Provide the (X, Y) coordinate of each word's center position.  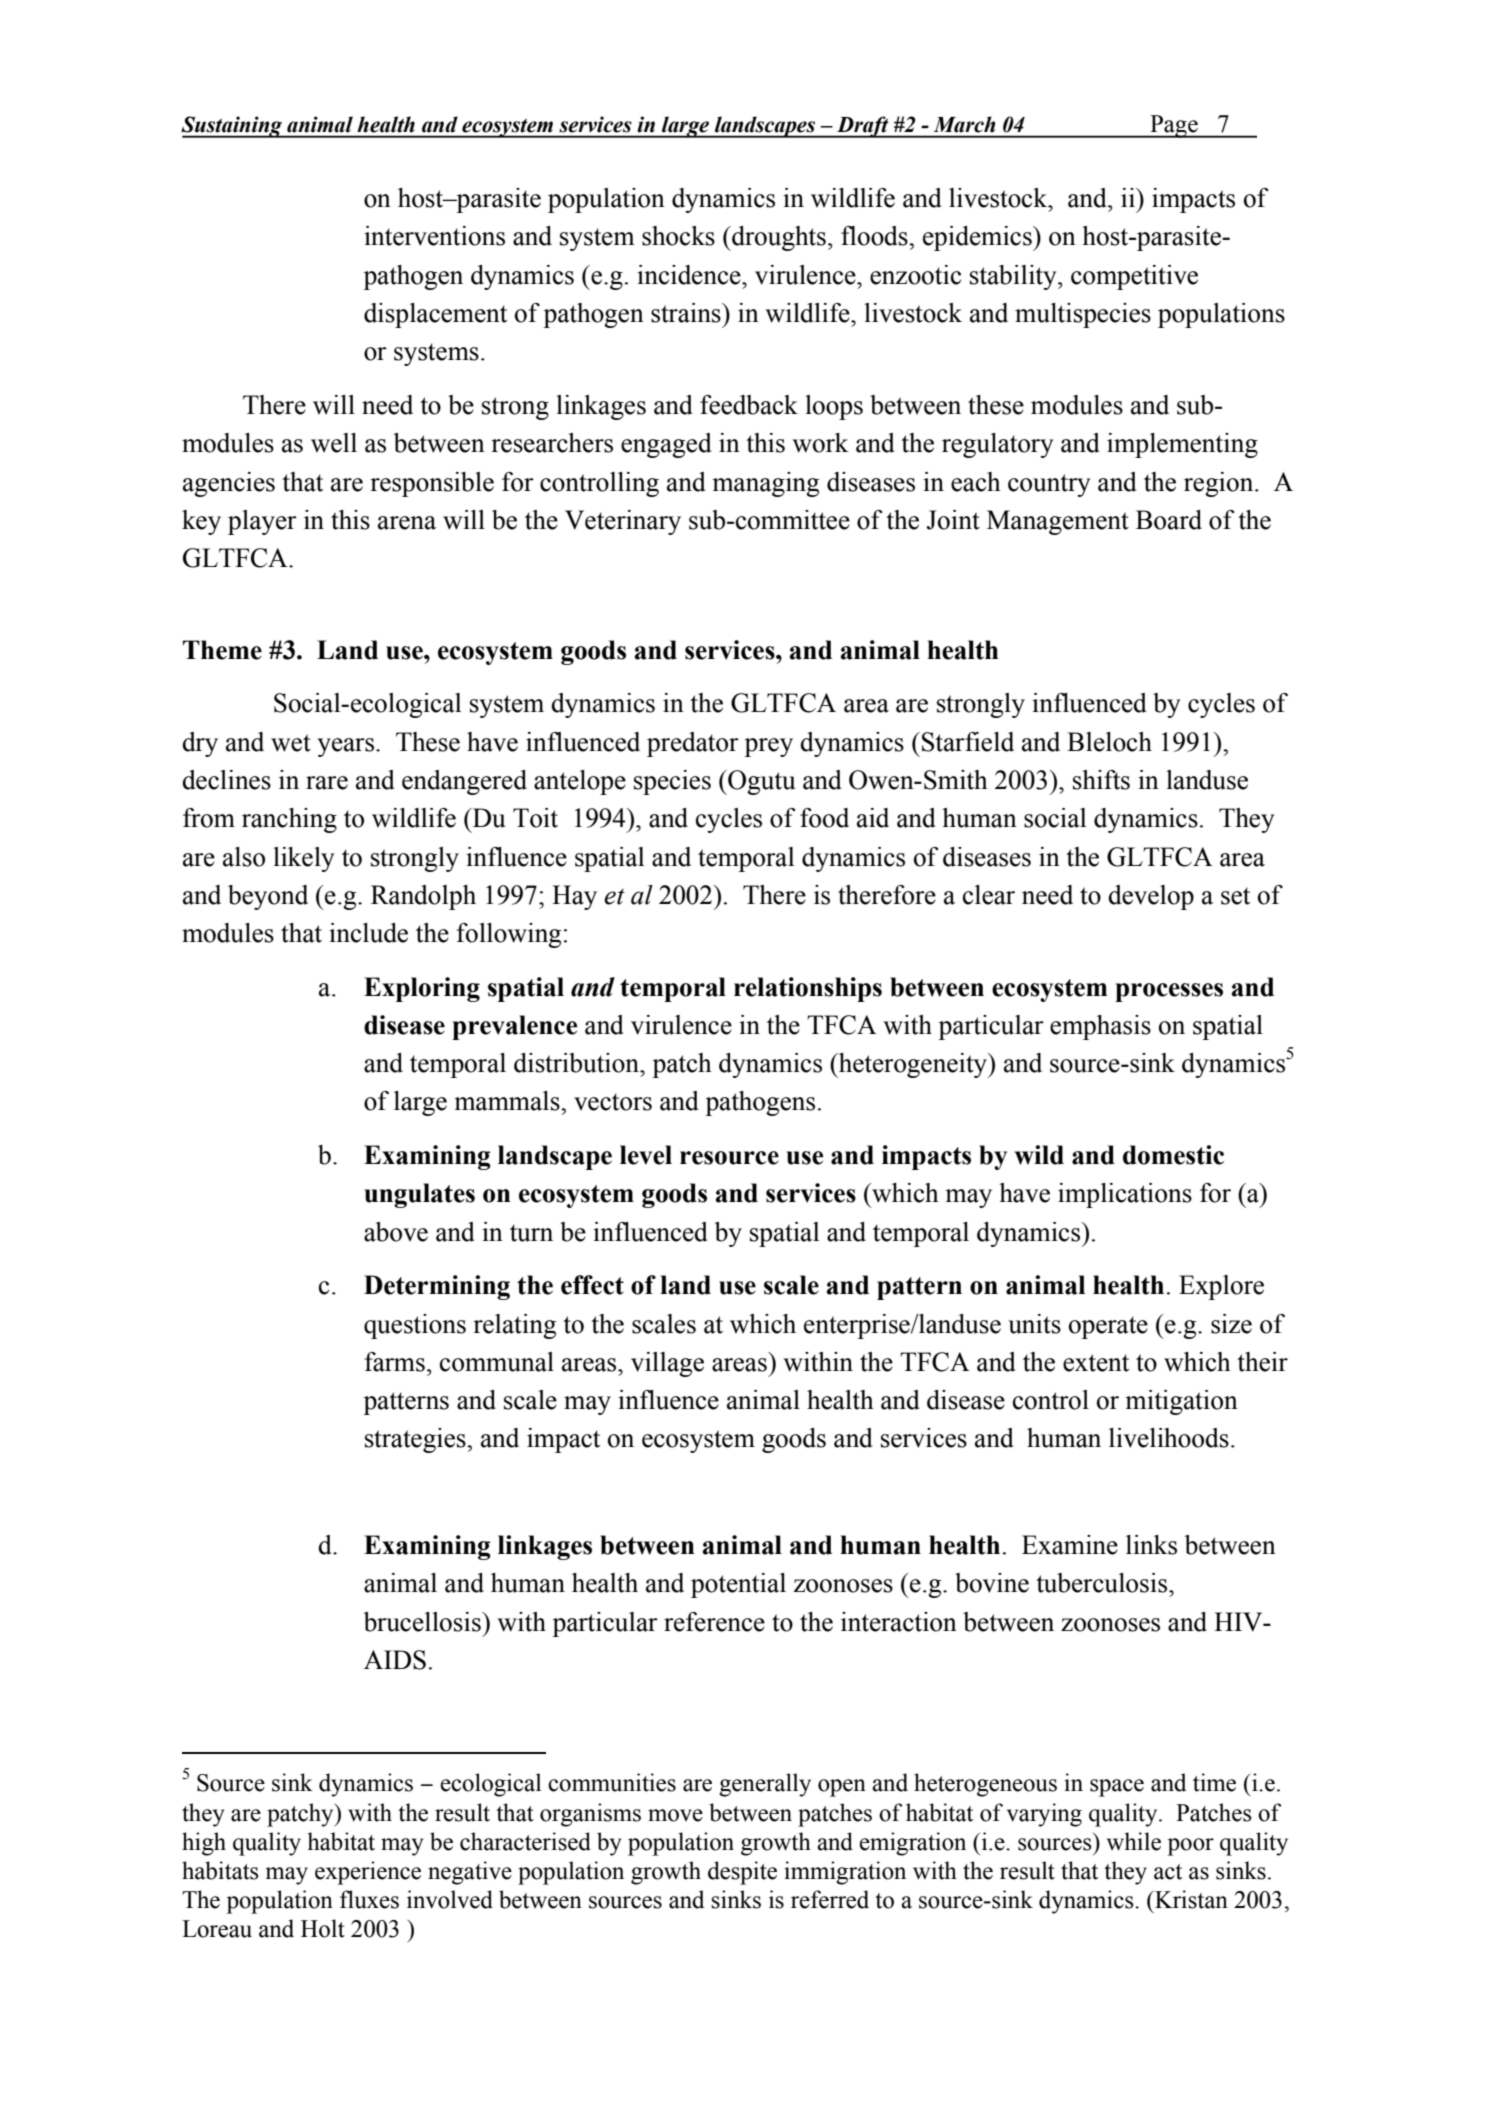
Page (1174, 126)
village (667, 1364)
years (345, 747)
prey (768, 747)
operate (1108, 1327)
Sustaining (233, 127)
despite (742, 1873)
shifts (1101, 780)
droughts (778, 238)
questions (415, 1326)
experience (368, 1873)
